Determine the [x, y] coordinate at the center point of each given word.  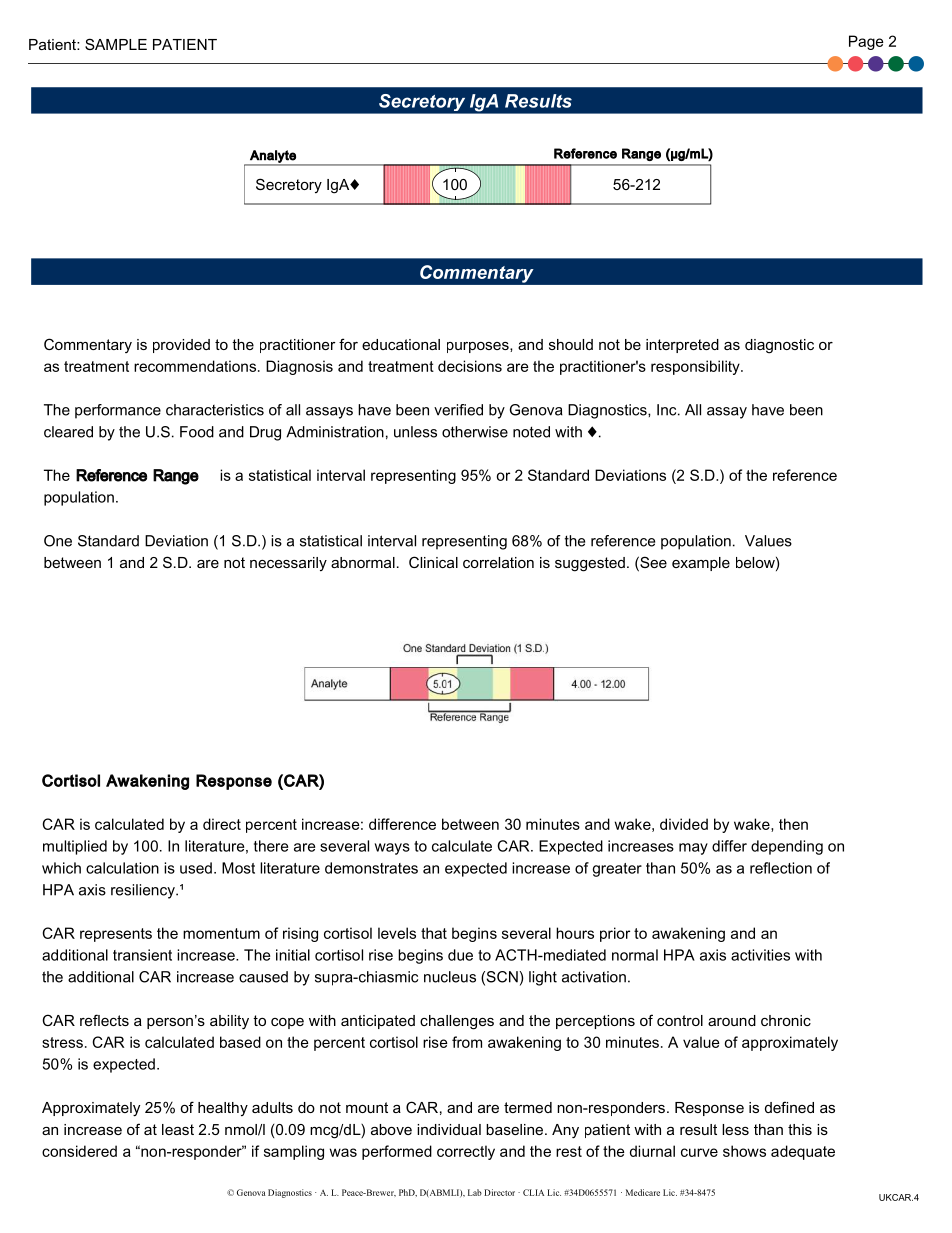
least [178, 1129]
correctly [466, 1152]
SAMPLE [116, 44]
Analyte [273, 157]
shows [744, 1151]
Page [866, 42]
